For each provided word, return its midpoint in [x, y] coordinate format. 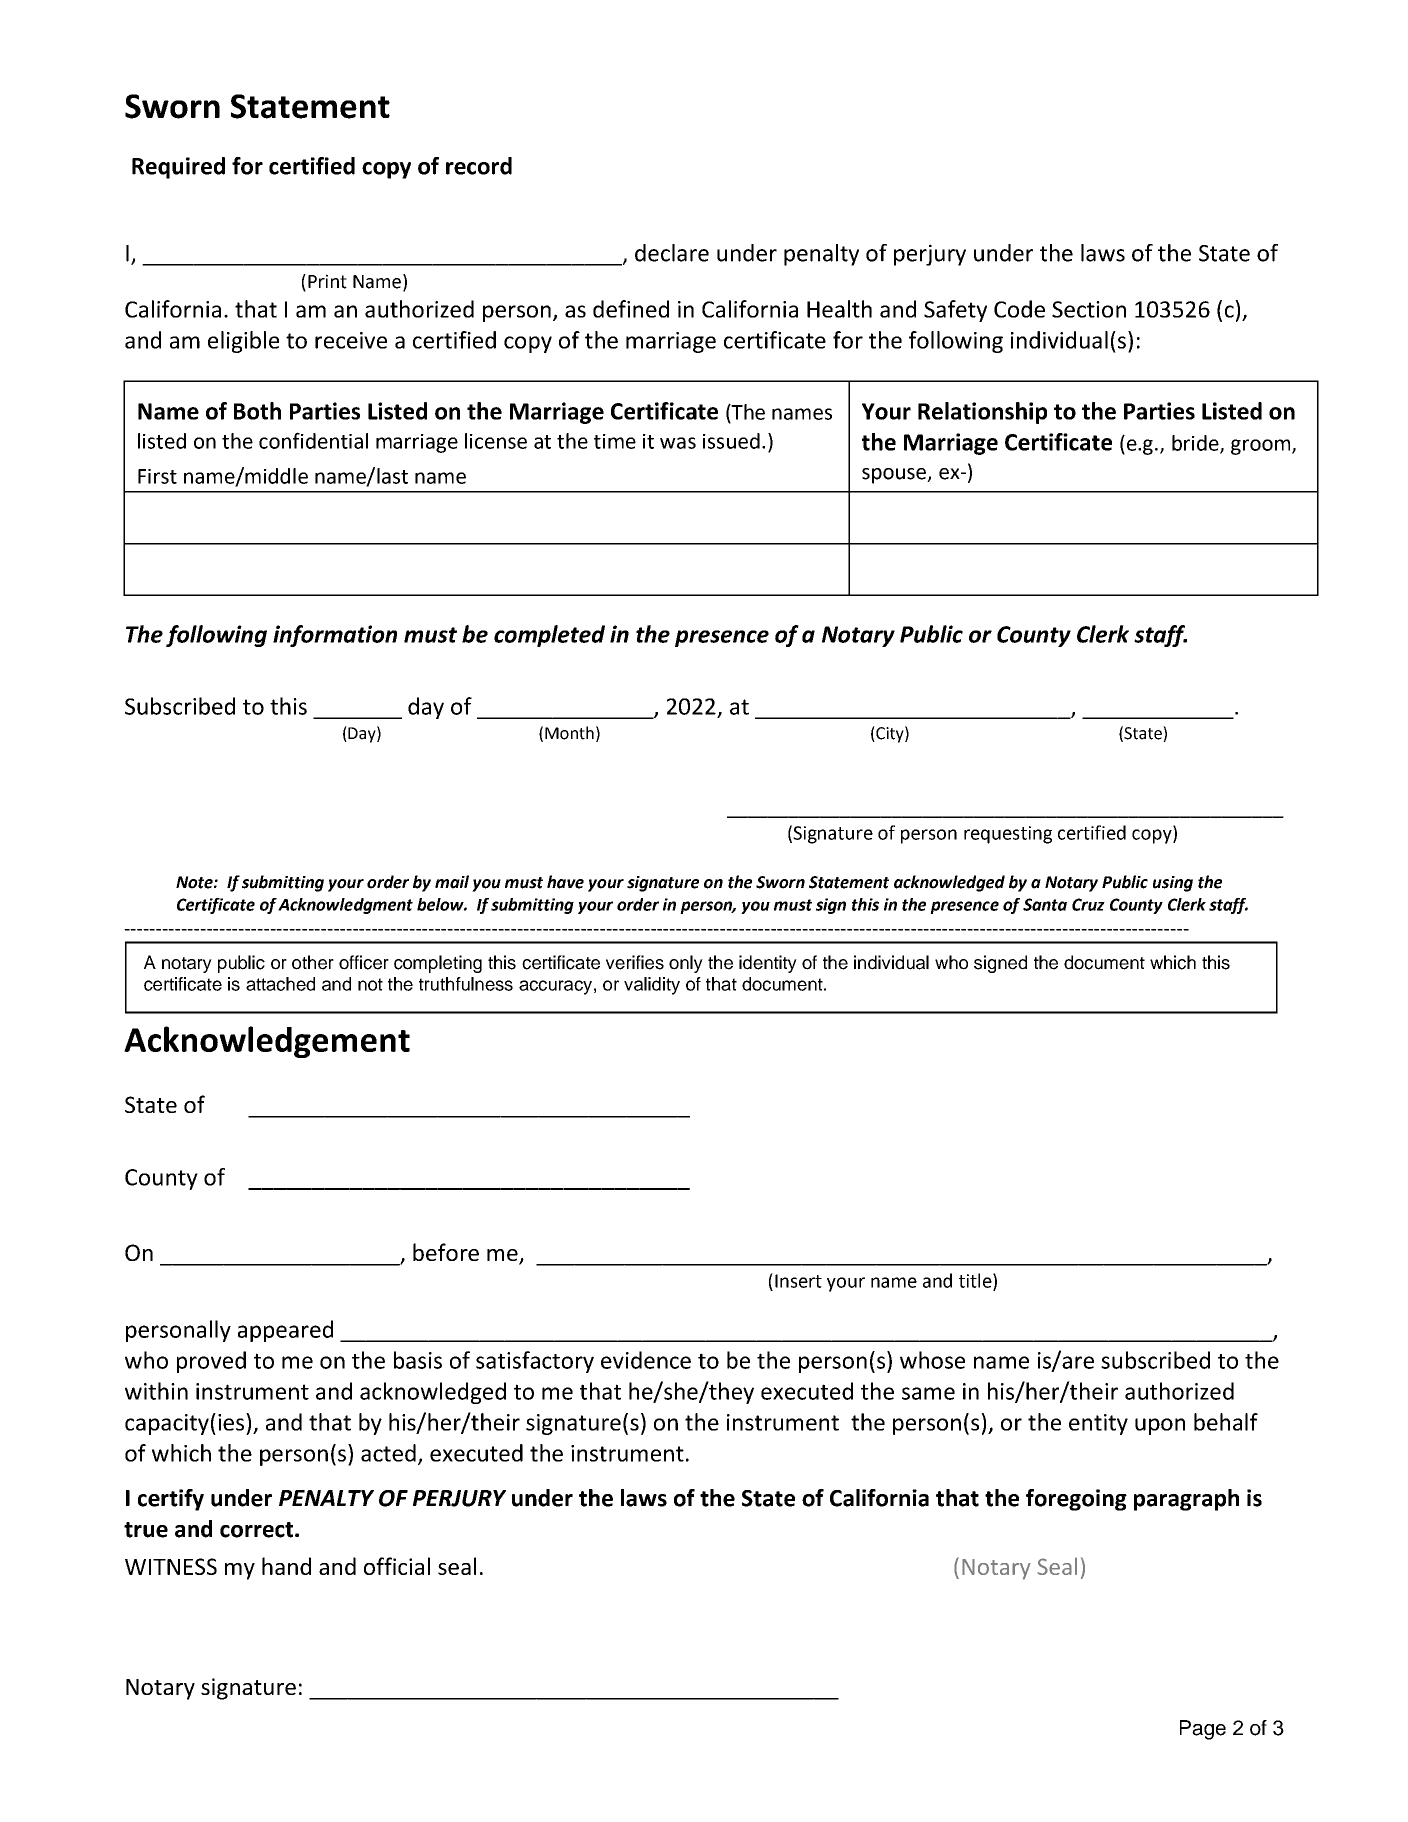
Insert [798, 1281]
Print [327, 281]
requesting [1008, 835]
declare [672, 253]
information [335, 636]
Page [1203, 1730]
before [446, 1252]
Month [569, 733]
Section [1089, 309]
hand [286, 1566]
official [397, 1566]
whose [932, 1360]
